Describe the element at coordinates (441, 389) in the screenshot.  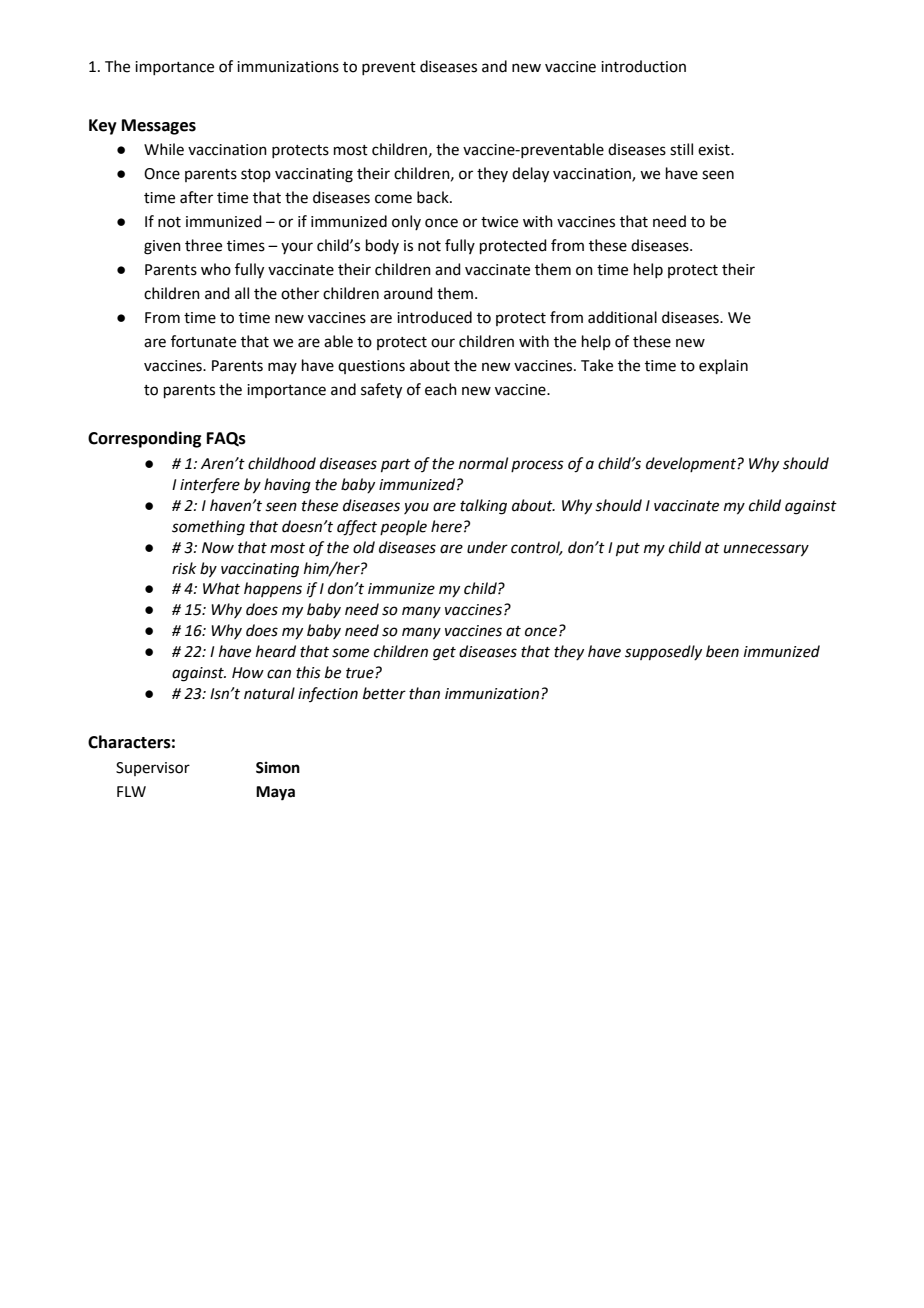
I see `each` at that location.
